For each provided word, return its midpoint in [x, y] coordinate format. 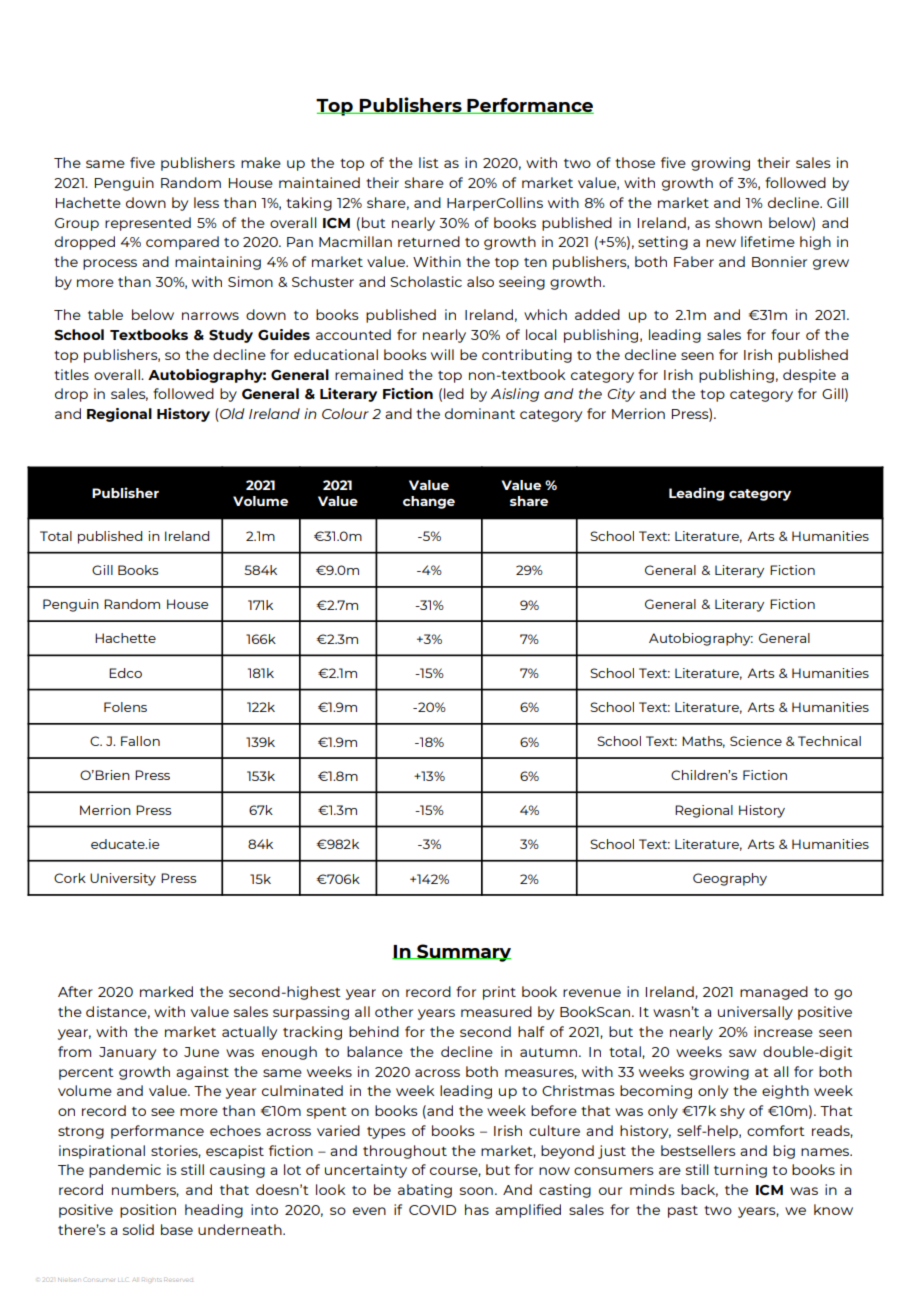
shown [738, 222]
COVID [432, 1210]
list [429, 162]
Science [756, 741]
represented [148, 224]
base [177, 1229]
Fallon [140, 741]
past [683, 1212]
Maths [703, 742]
